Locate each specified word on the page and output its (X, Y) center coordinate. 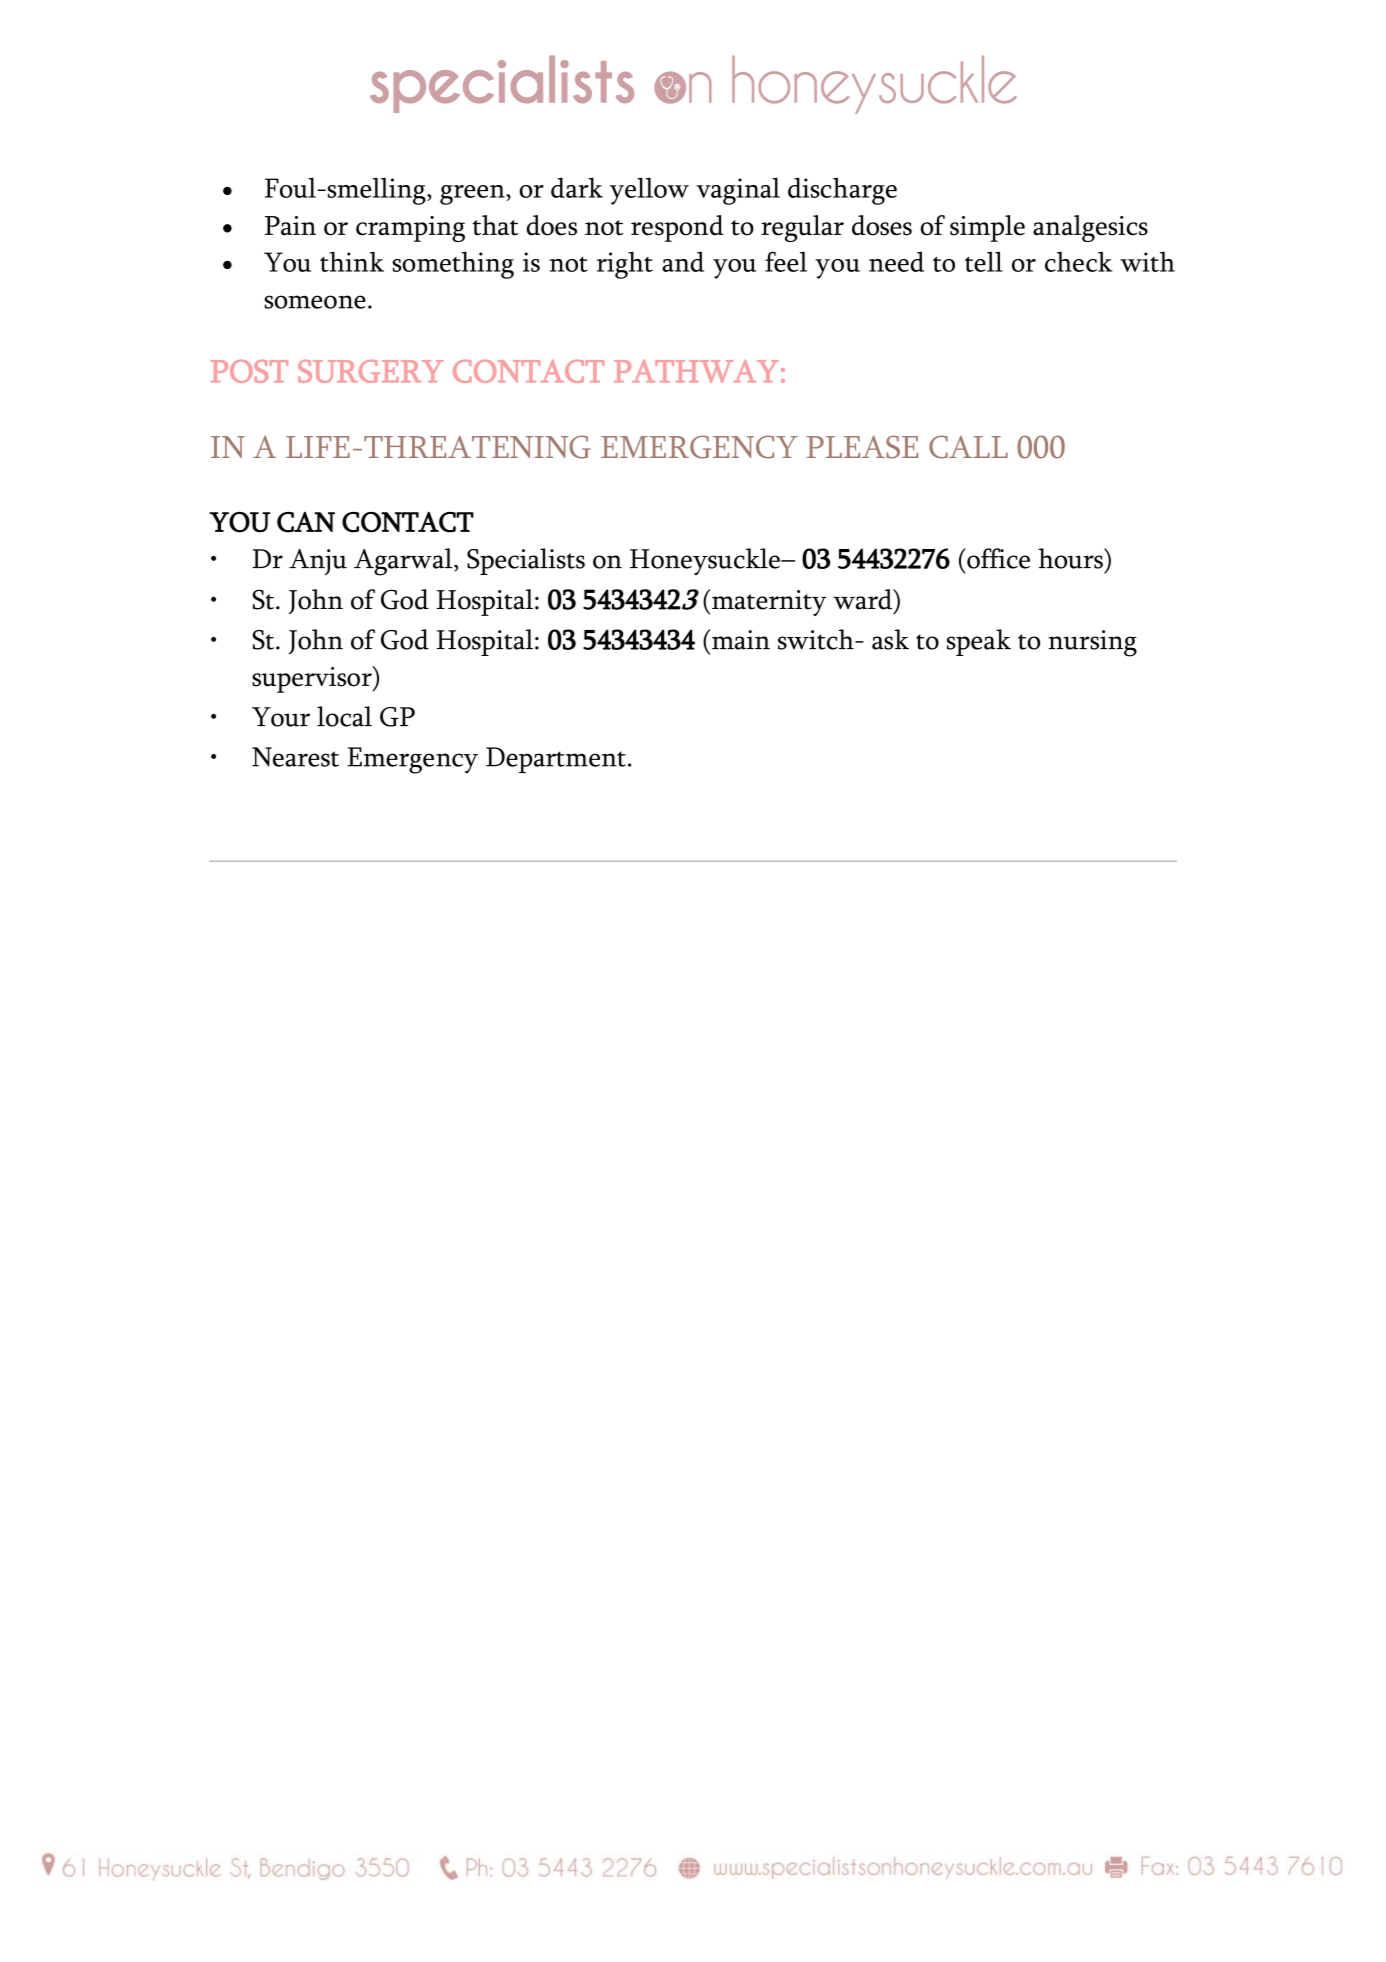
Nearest (295, 757)
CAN (306, 522)
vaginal (738, 191)
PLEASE (862, 447)
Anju (318, 562)
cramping (410, 229)
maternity (769, 603)
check (1078, 261)
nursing (1092, 643)
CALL (968, 447)
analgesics (1090, 228)
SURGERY (371, 371)
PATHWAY (696, 371)
